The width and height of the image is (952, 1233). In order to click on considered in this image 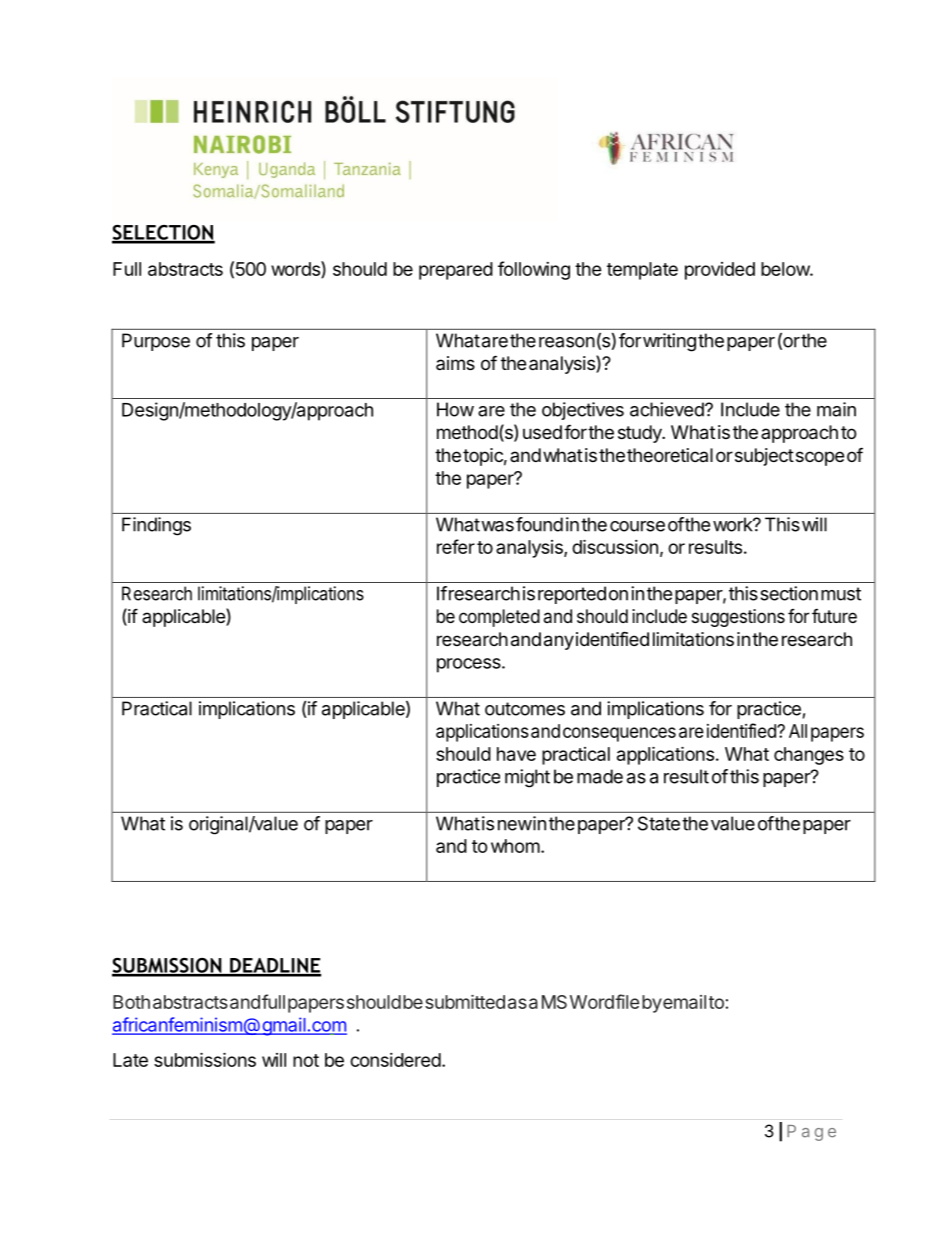, I will do `click(395, 1060)`.
